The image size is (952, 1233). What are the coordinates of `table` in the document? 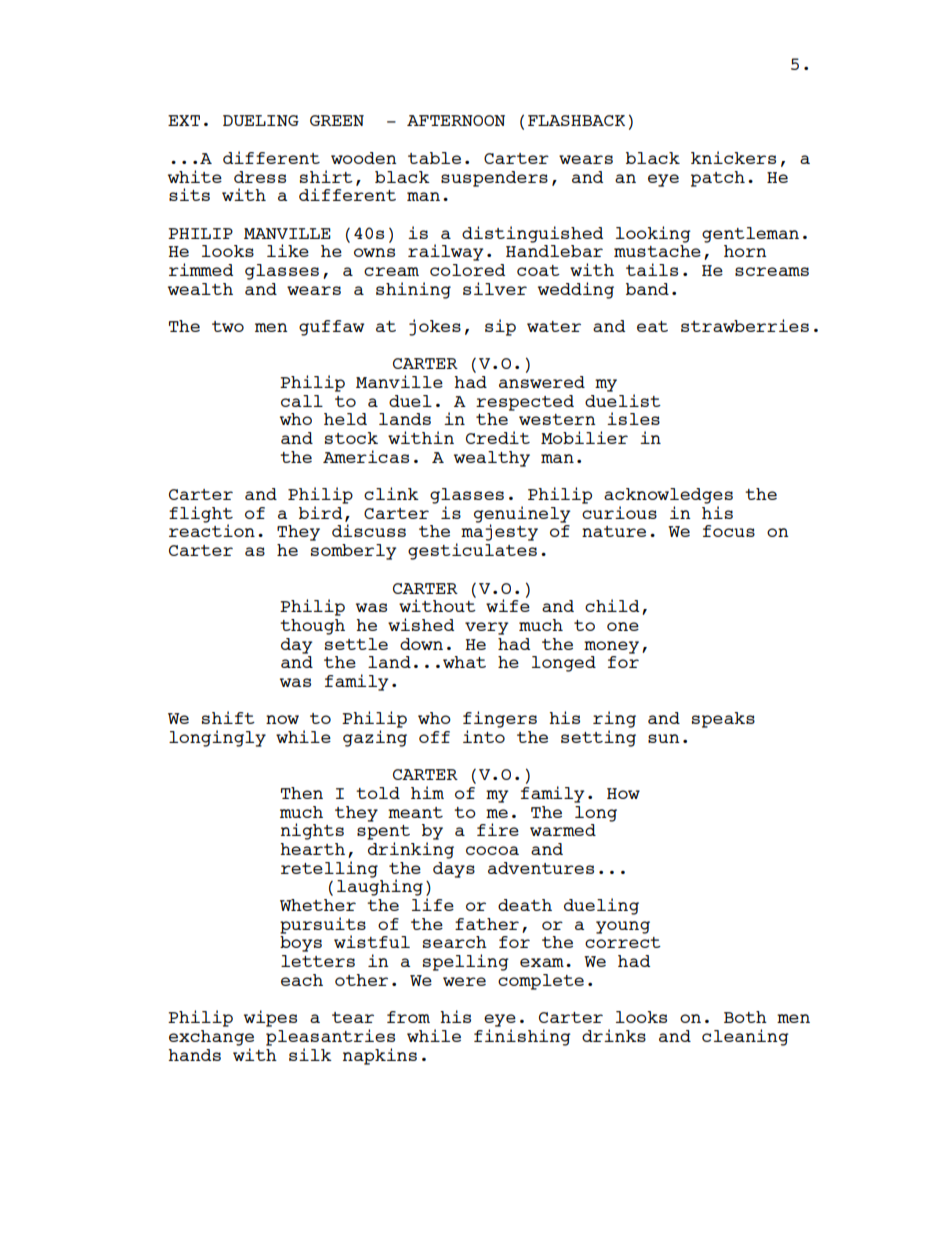 It's located at (434, 158).
